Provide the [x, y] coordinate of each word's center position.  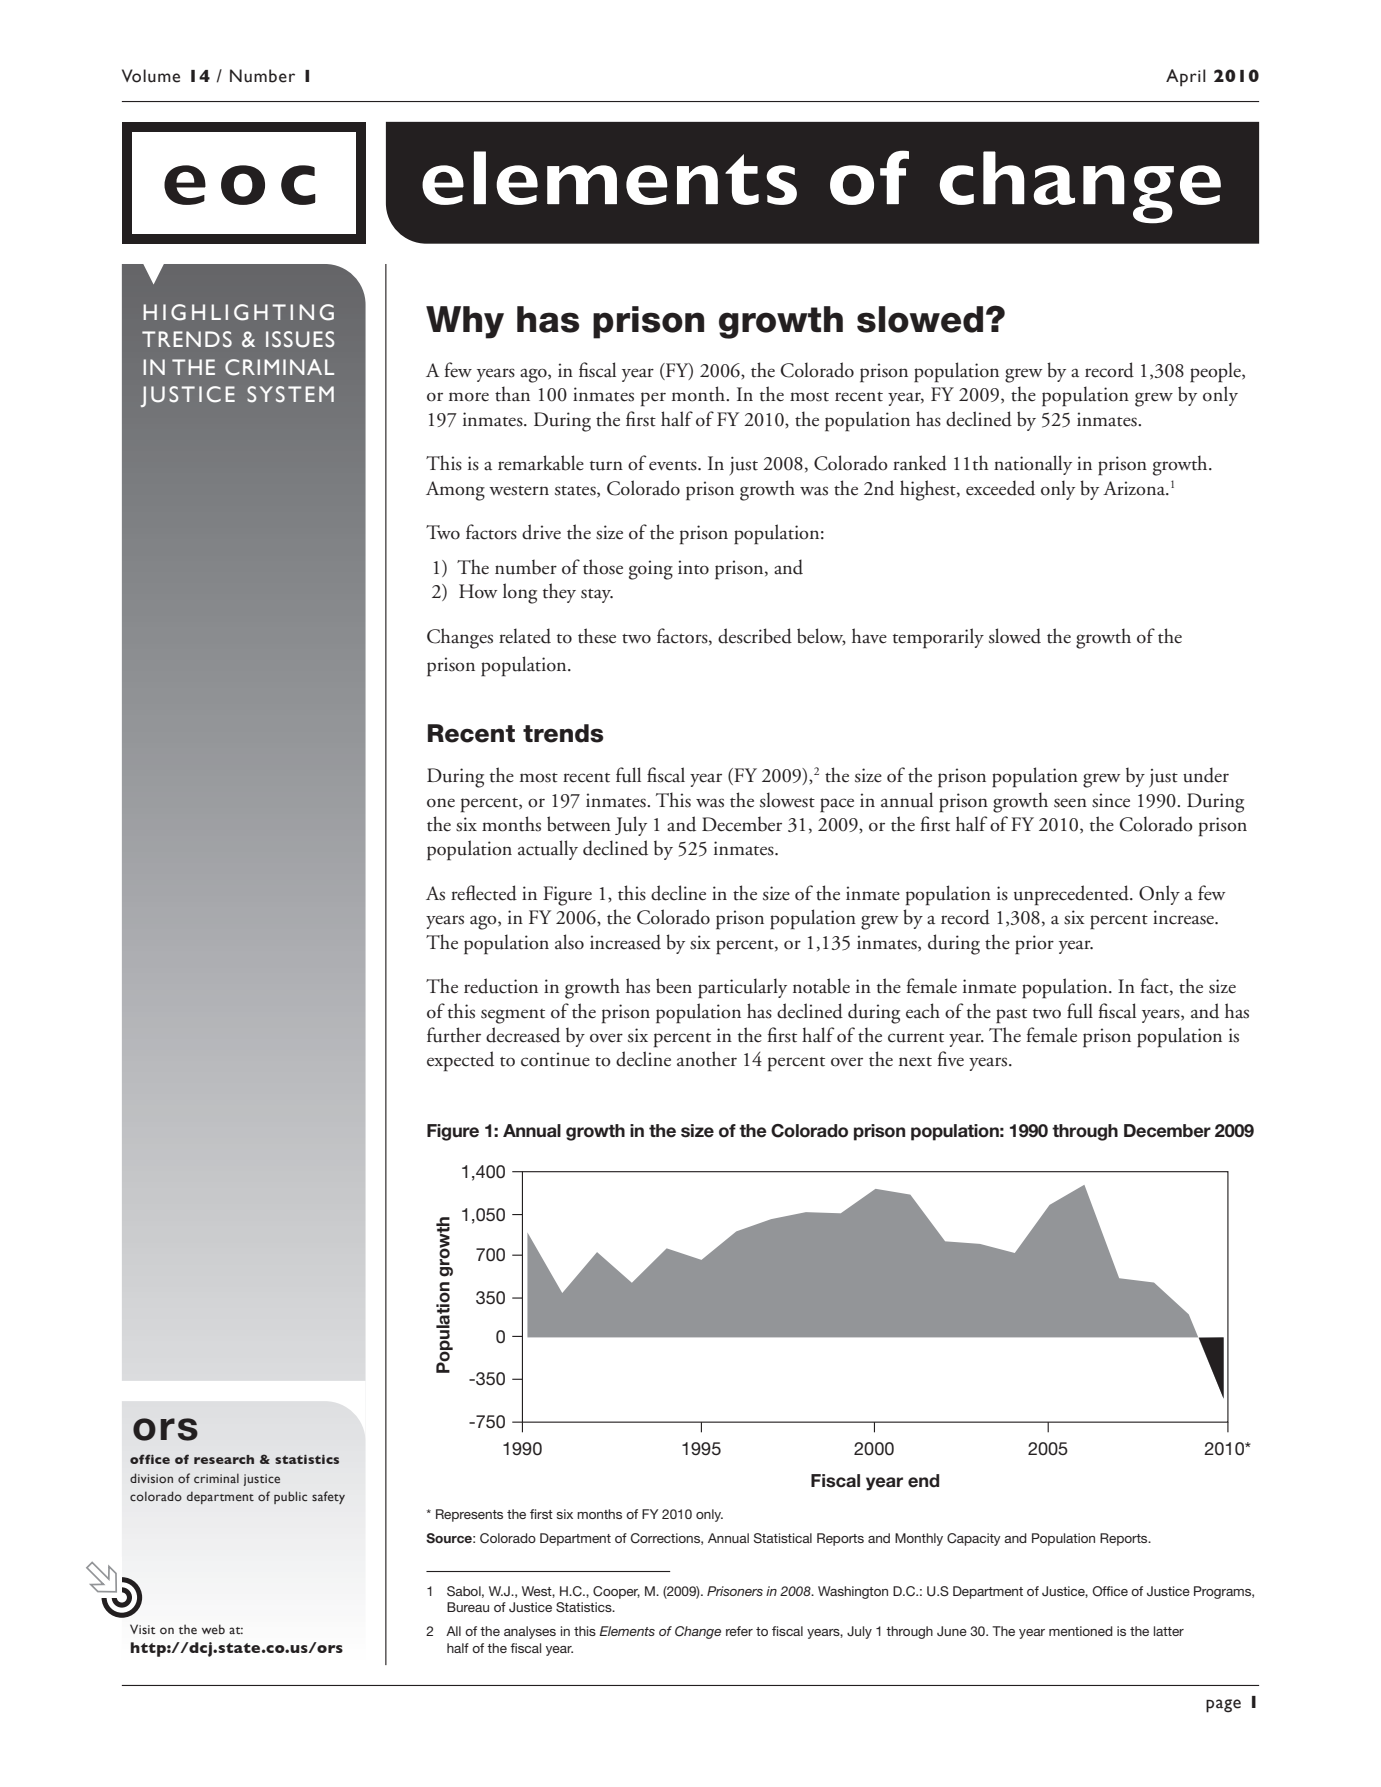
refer [739, 1631]
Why [465, 322]
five [951, 1059]
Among [455, 491]
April [1186, 78]
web [213, 1629]
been [674, 986]
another [707, 1059]
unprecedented [1072, 895]
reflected [484, 893]
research [224, 1459]
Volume [151, 76]
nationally [1033, 465]
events [674, 466]
